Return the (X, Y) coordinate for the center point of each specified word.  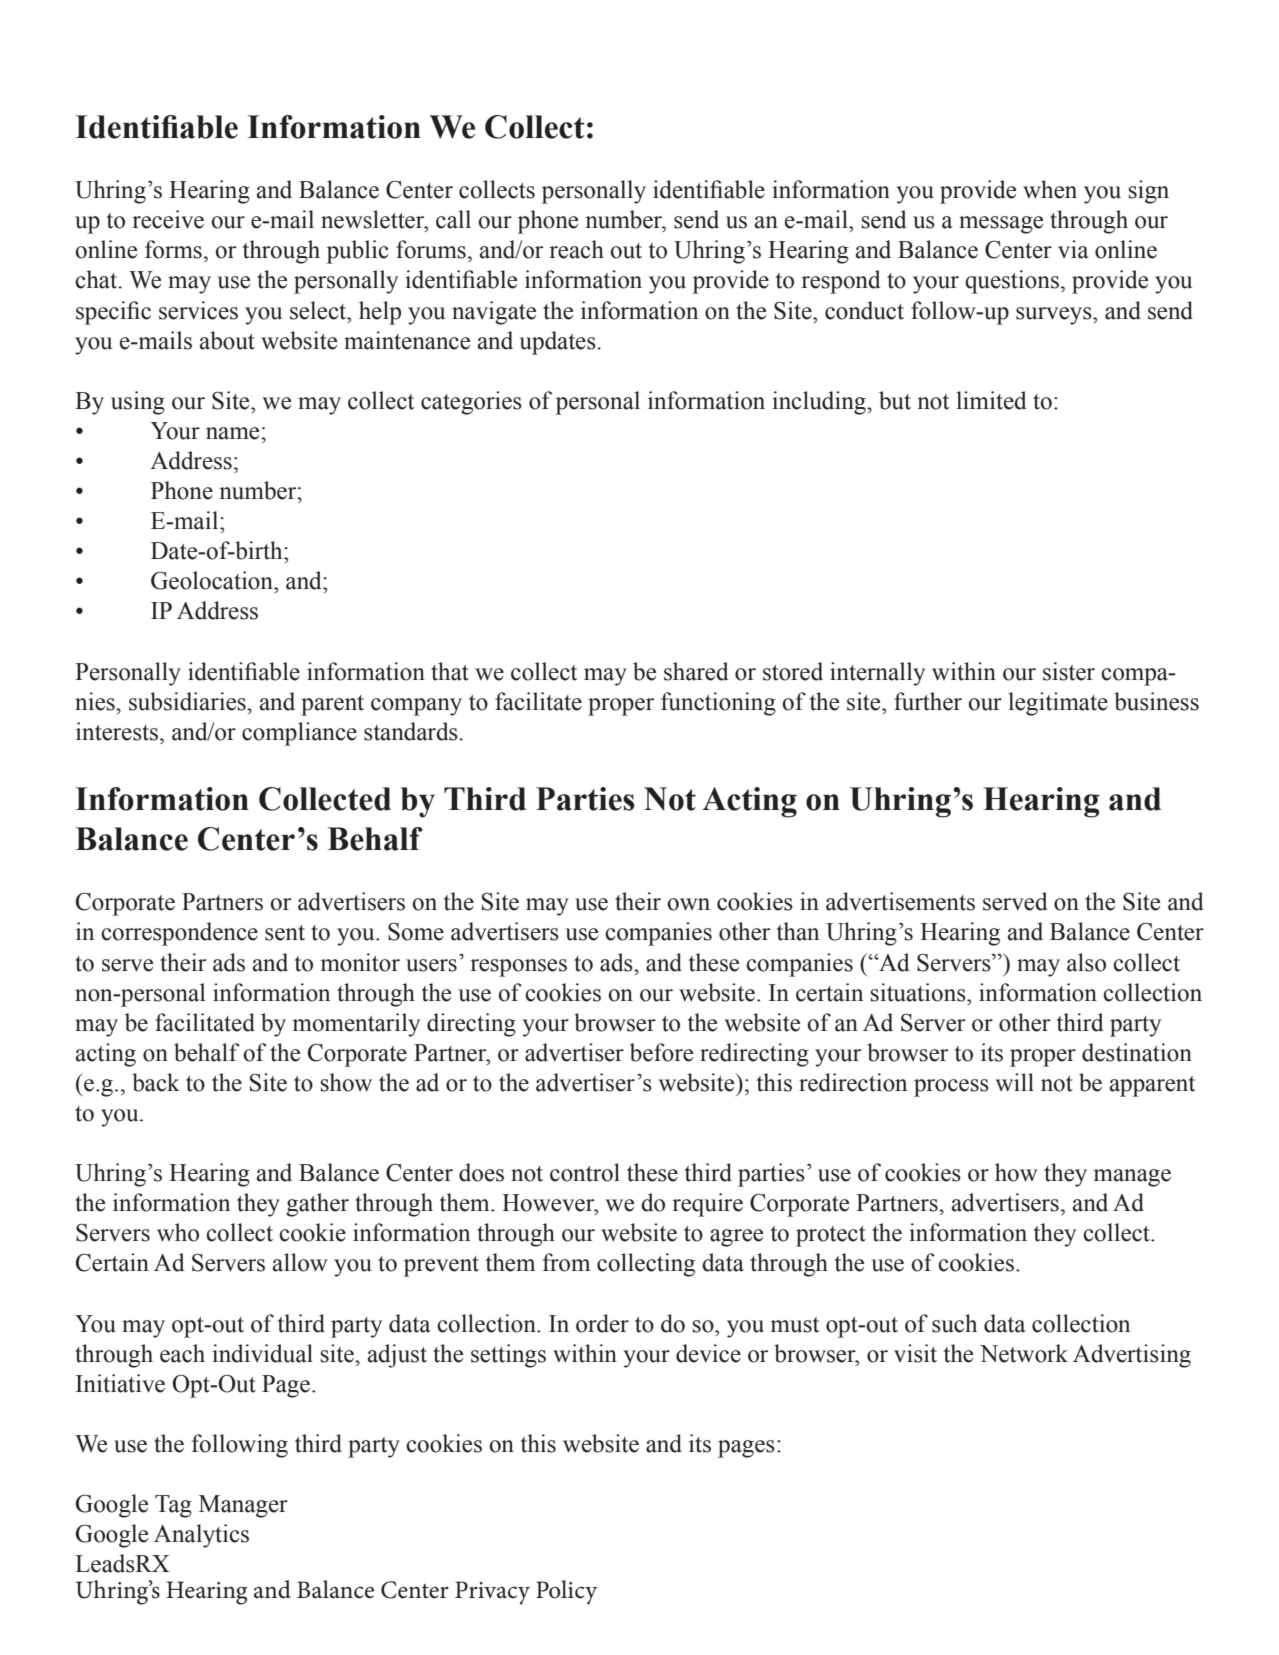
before (661, 1052)
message (1001, 225)
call (453, 219)
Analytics (201, 1536)
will (1015, 1082)
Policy (567, 1592)
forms (173, 249)
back (156, 1082)
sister (1069, 671)
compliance (299, 734)
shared (696, 671)
